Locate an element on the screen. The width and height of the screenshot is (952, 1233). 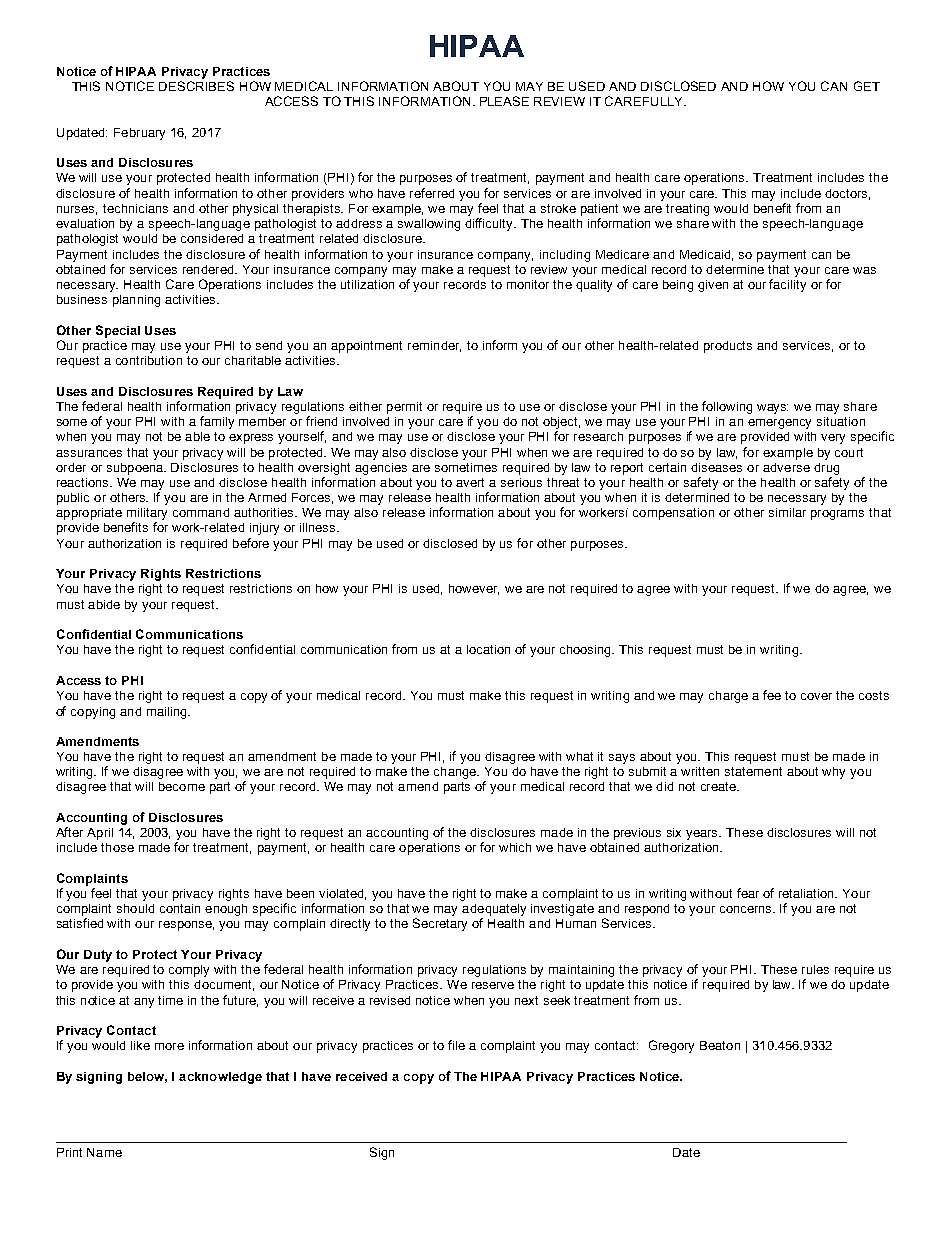
however is located at coordinates (474, 589).
